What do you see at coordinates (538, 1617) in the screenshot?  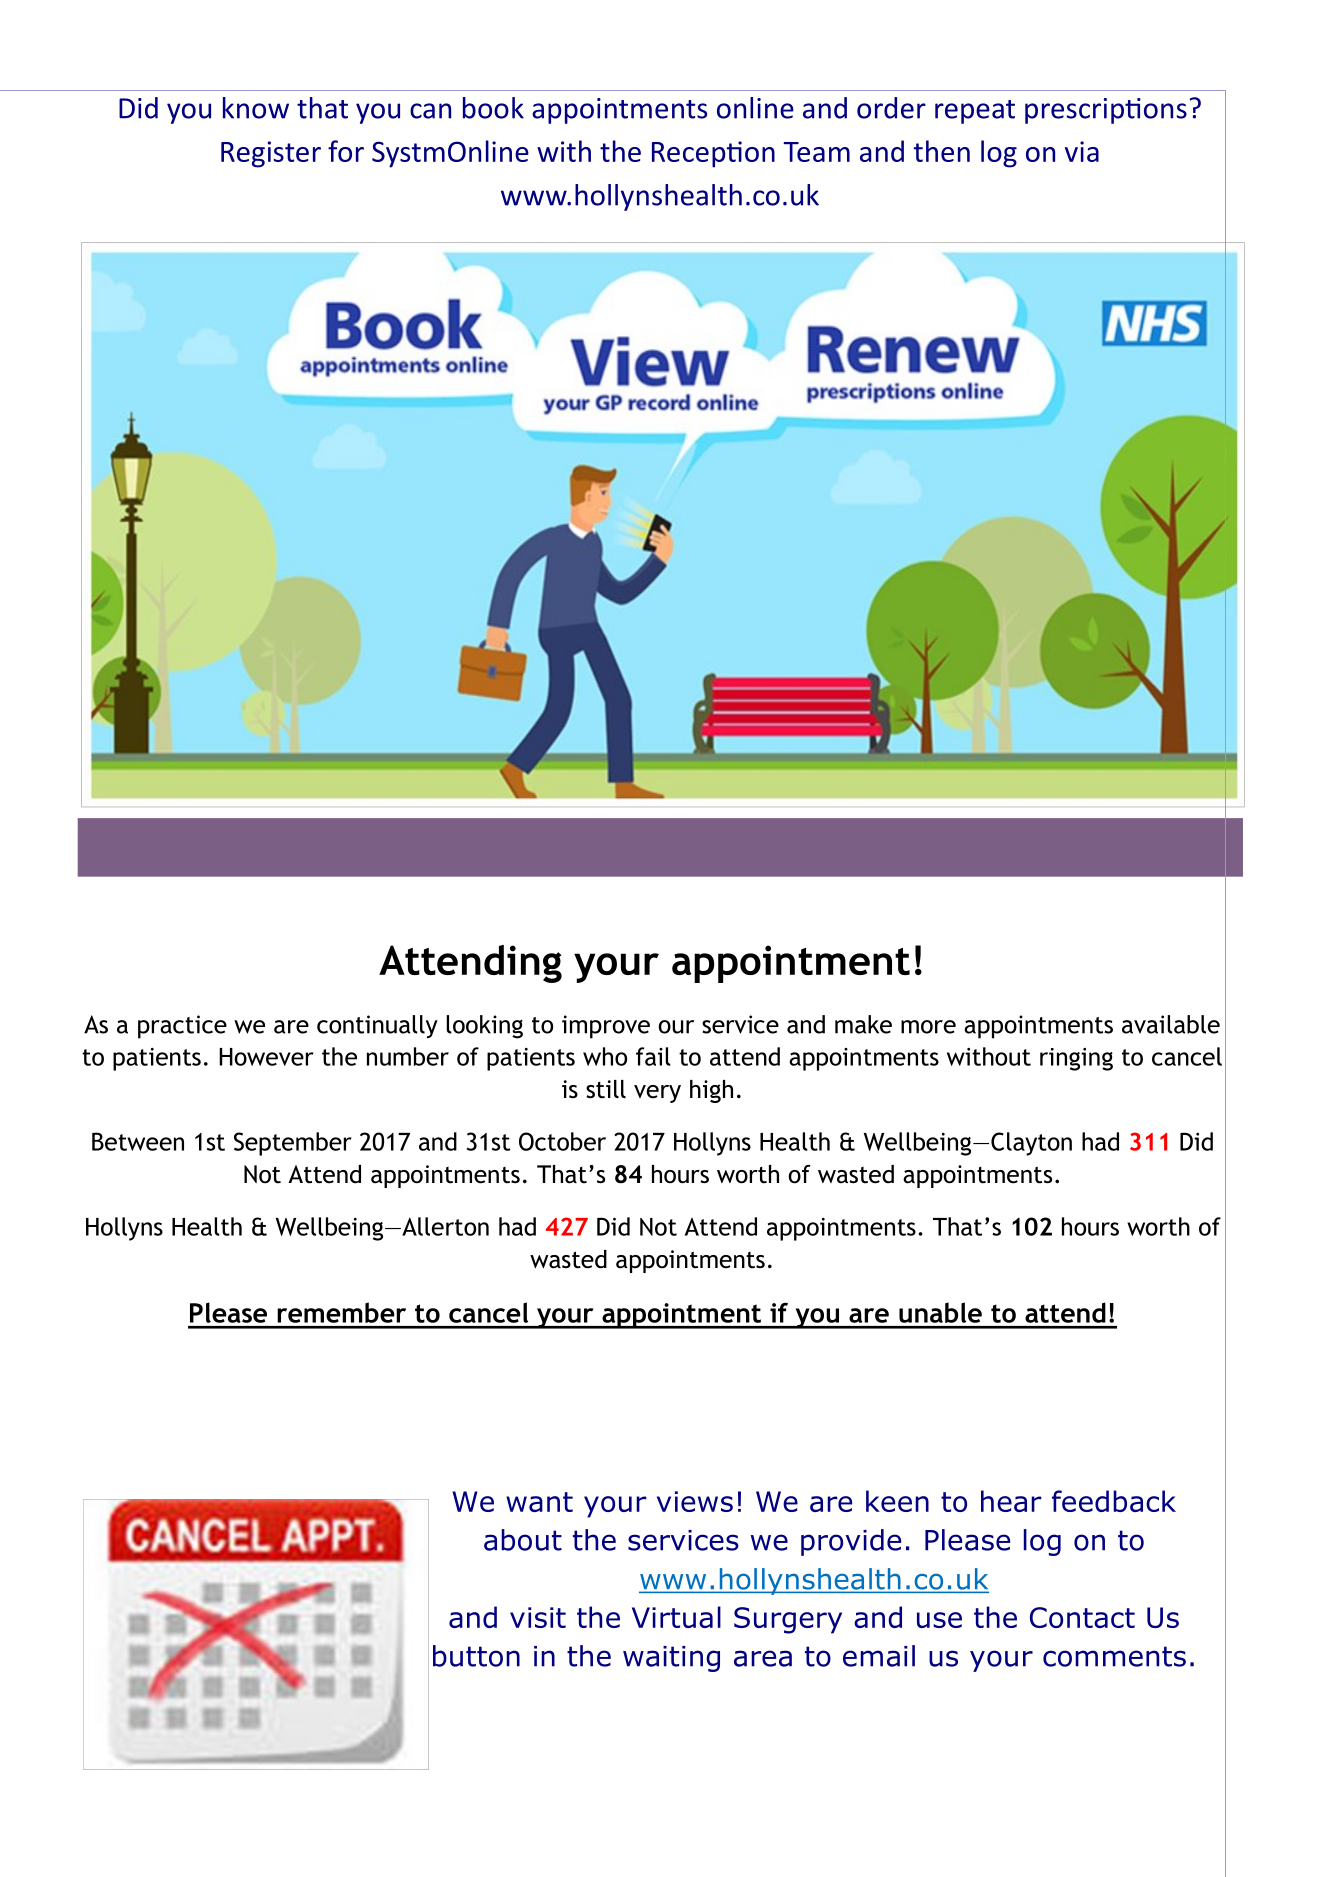 I see `visit` at bounding box center [538, 1617].
